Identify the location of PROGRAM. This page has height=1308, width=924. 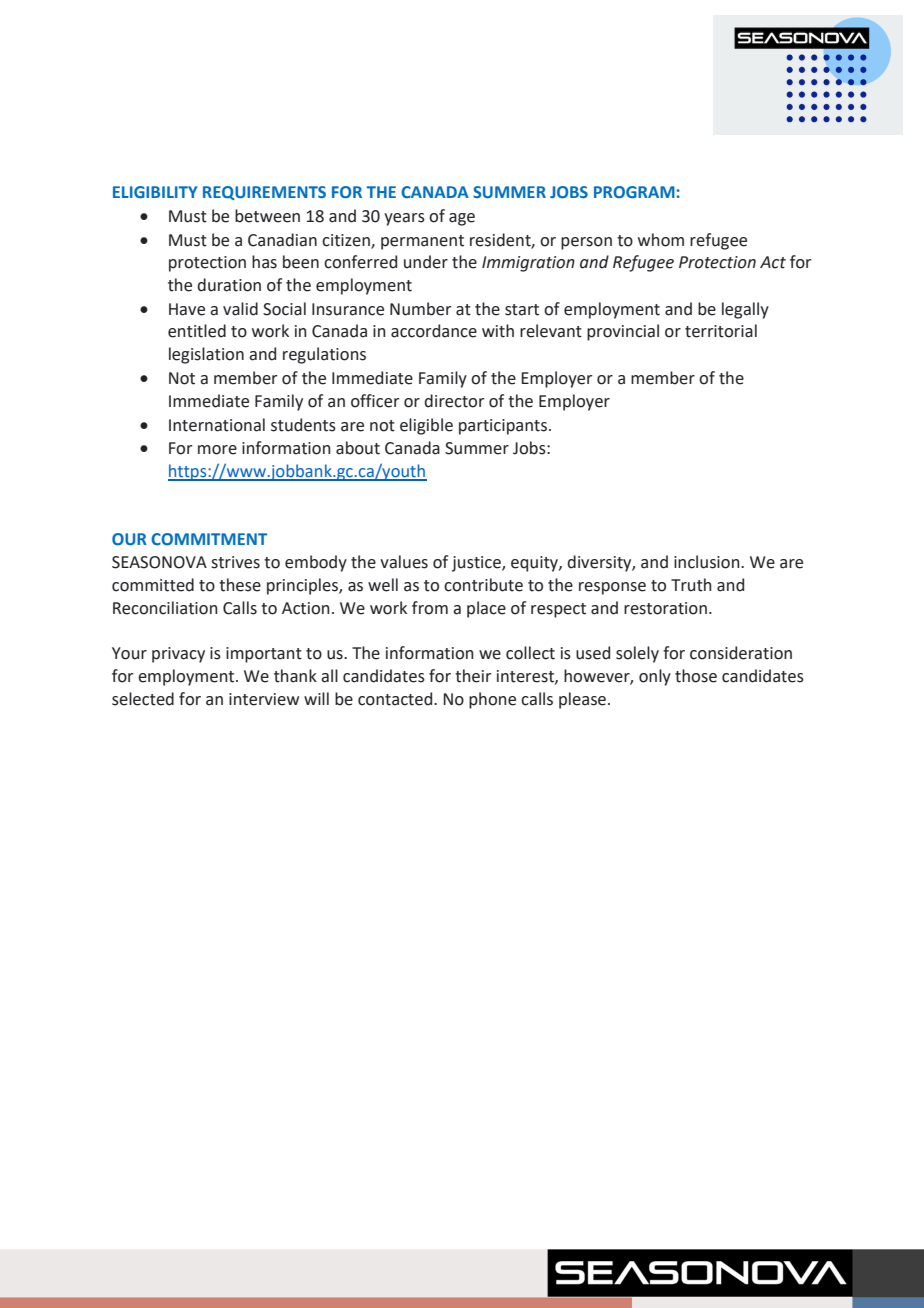
(634, 192).
